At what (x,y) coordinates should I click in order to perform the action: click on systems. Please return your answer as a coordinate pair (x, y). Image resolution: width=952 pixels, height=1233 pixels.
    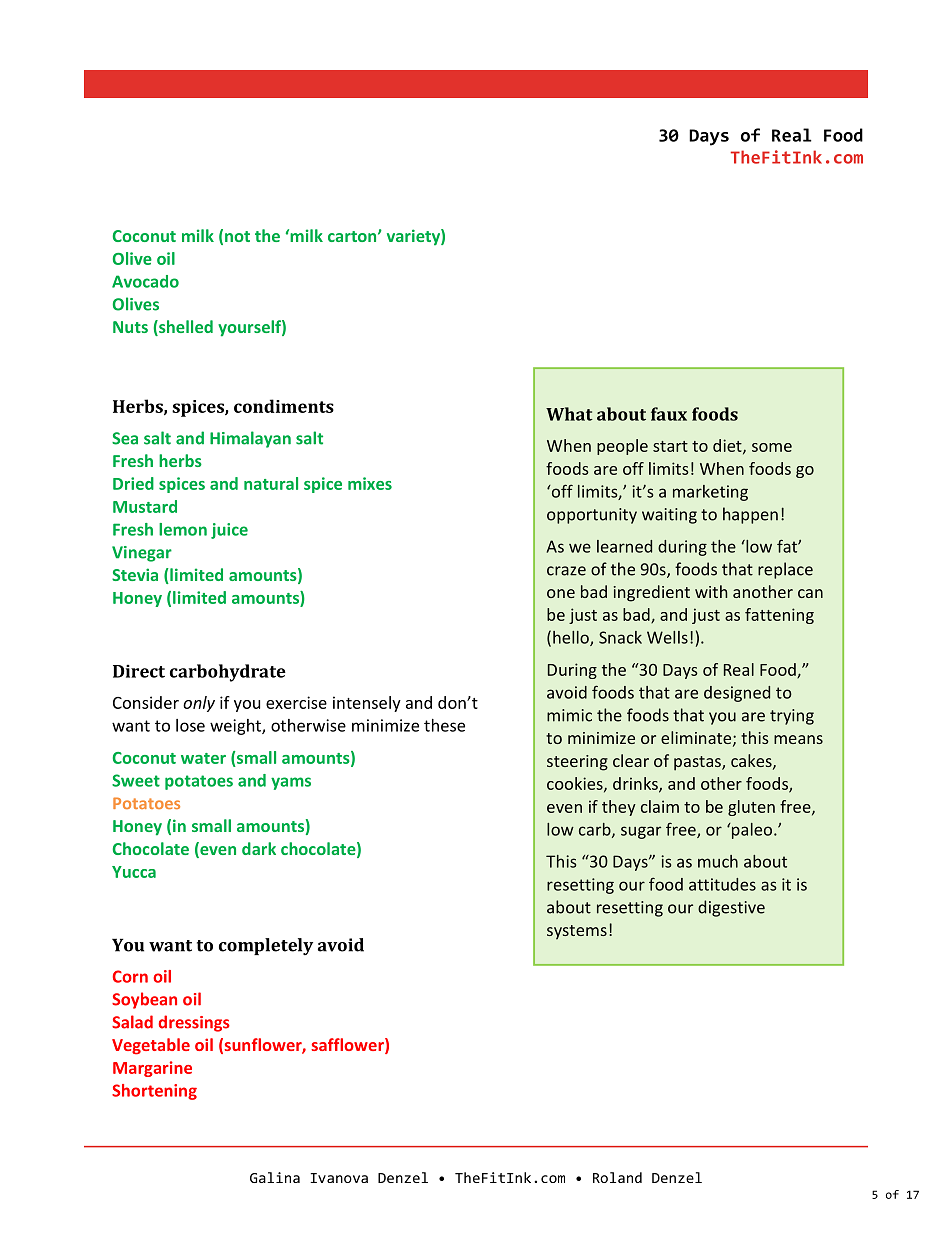
    Looking at the image, I should click on (577, 932).
